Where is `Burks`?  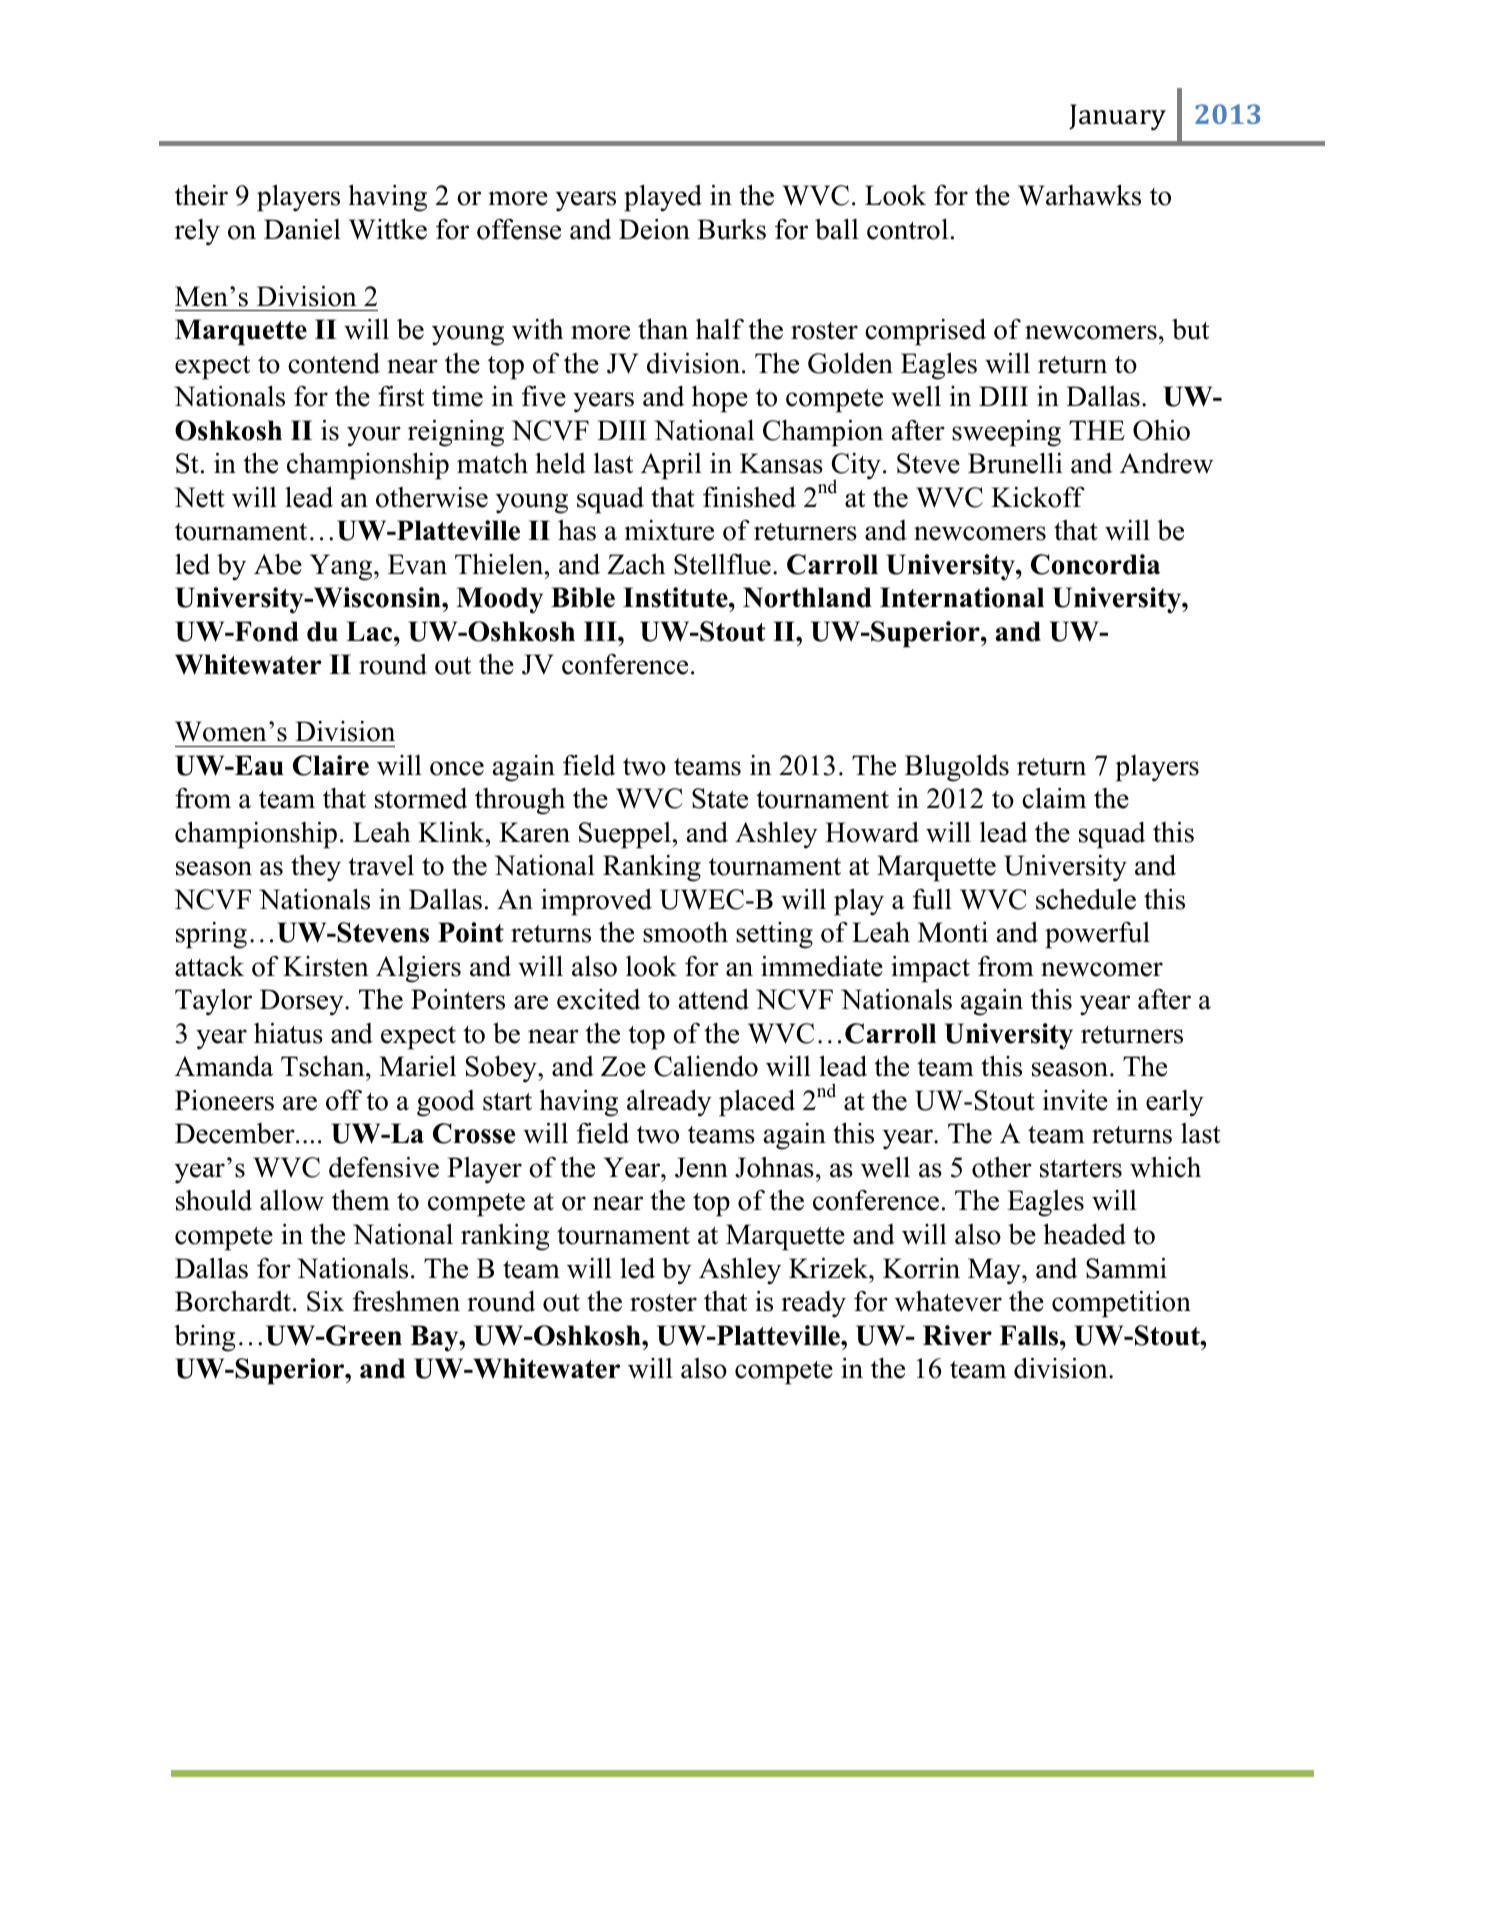
Burks is located at coordinates (731, 229).
